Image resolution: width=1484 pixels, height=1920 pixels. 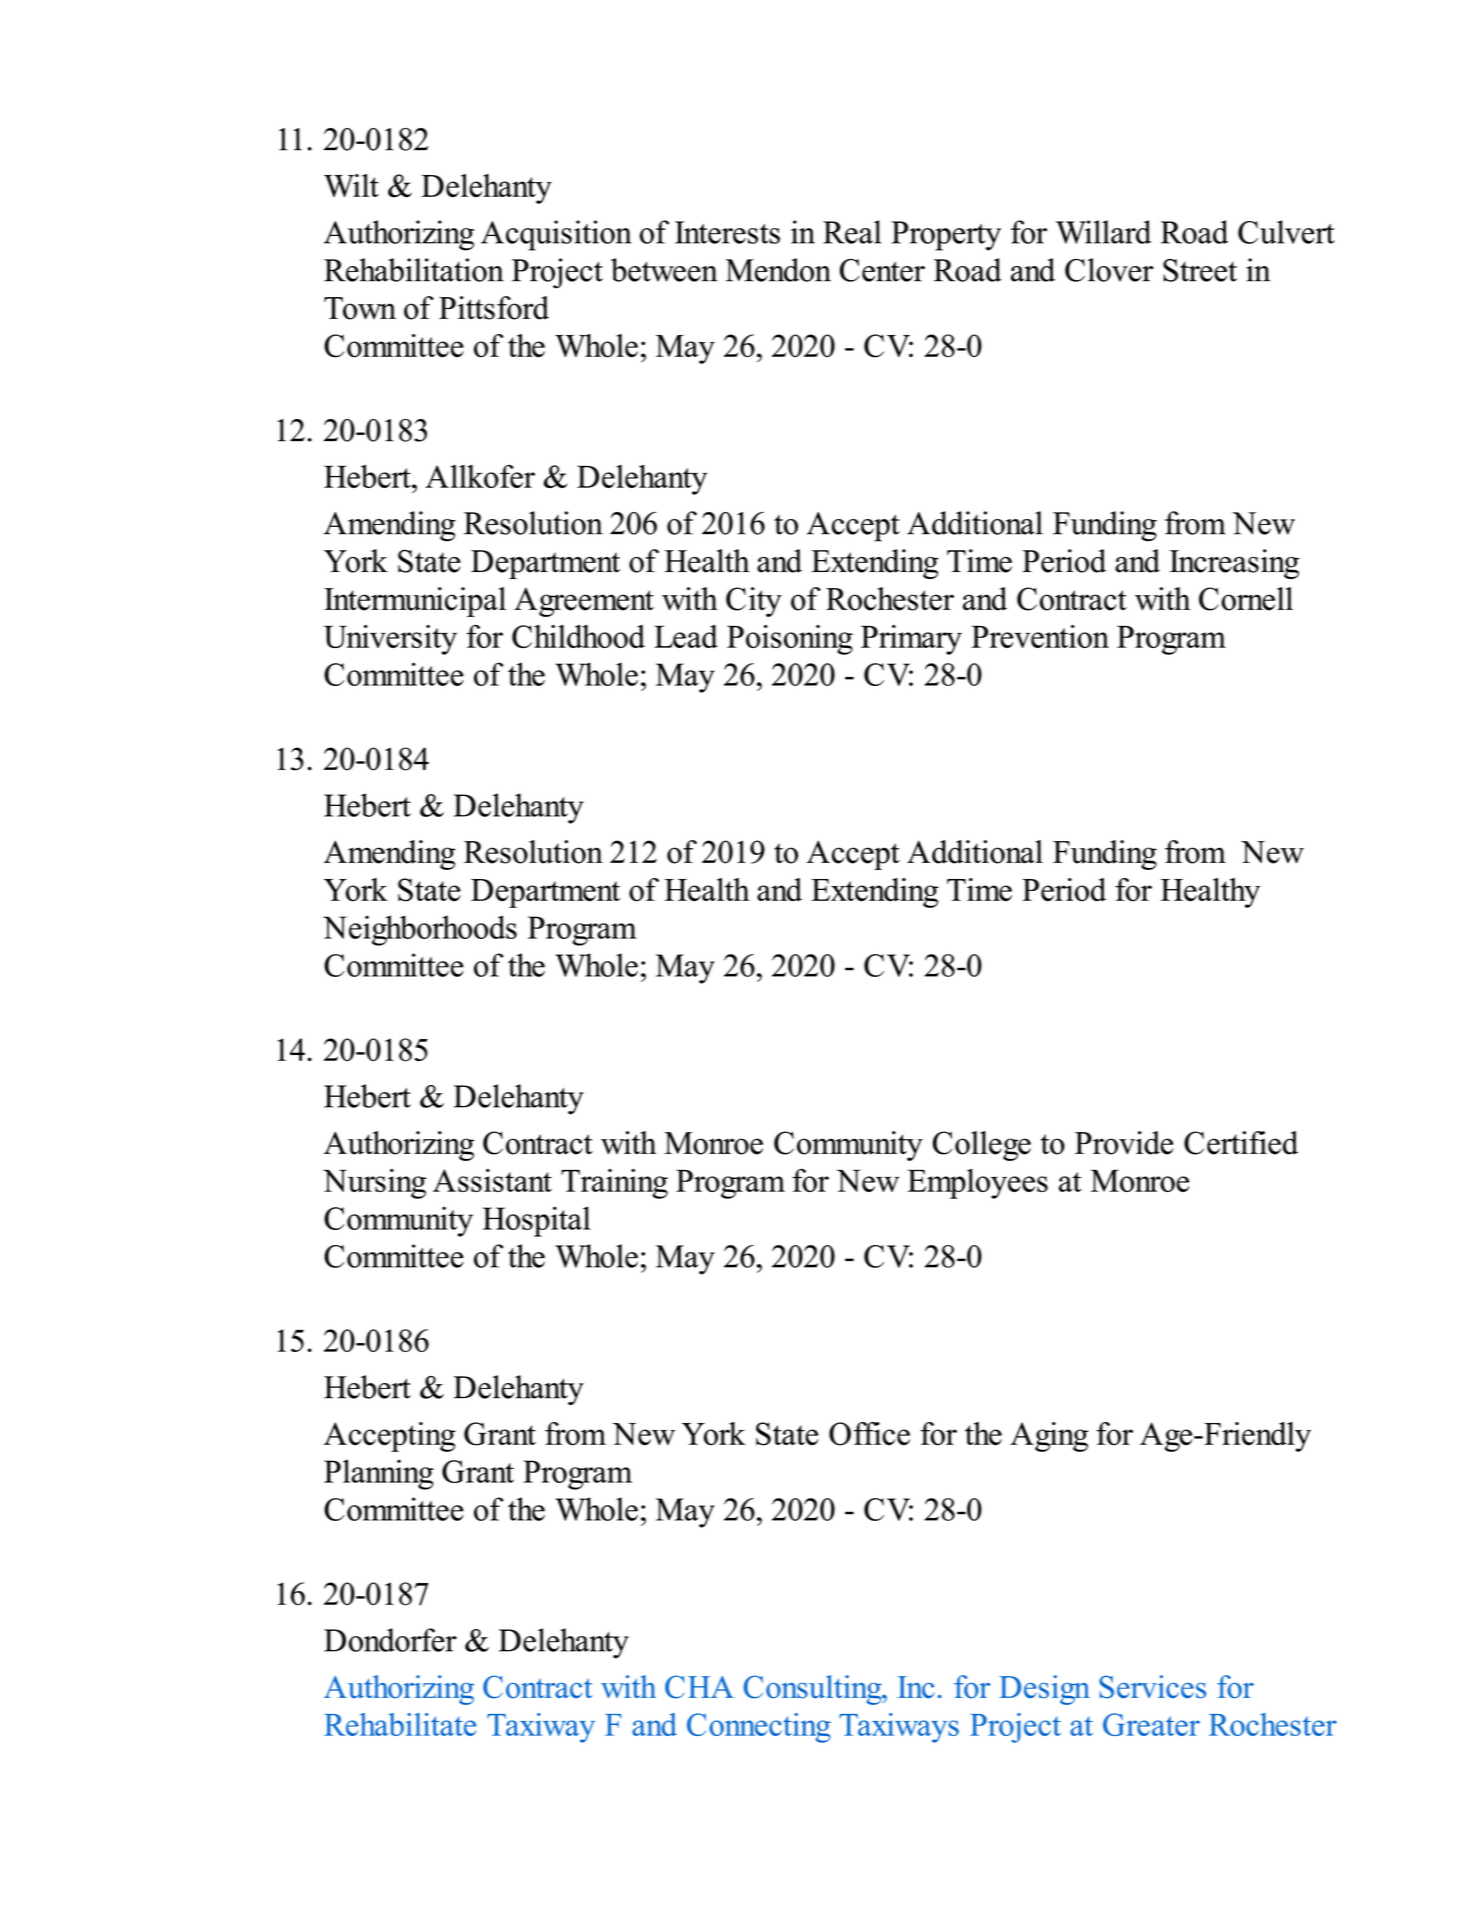 What do you see at coordinates (420, 930) in the image?
I see `Neighborhoods` at bounding box center [420, 930].
